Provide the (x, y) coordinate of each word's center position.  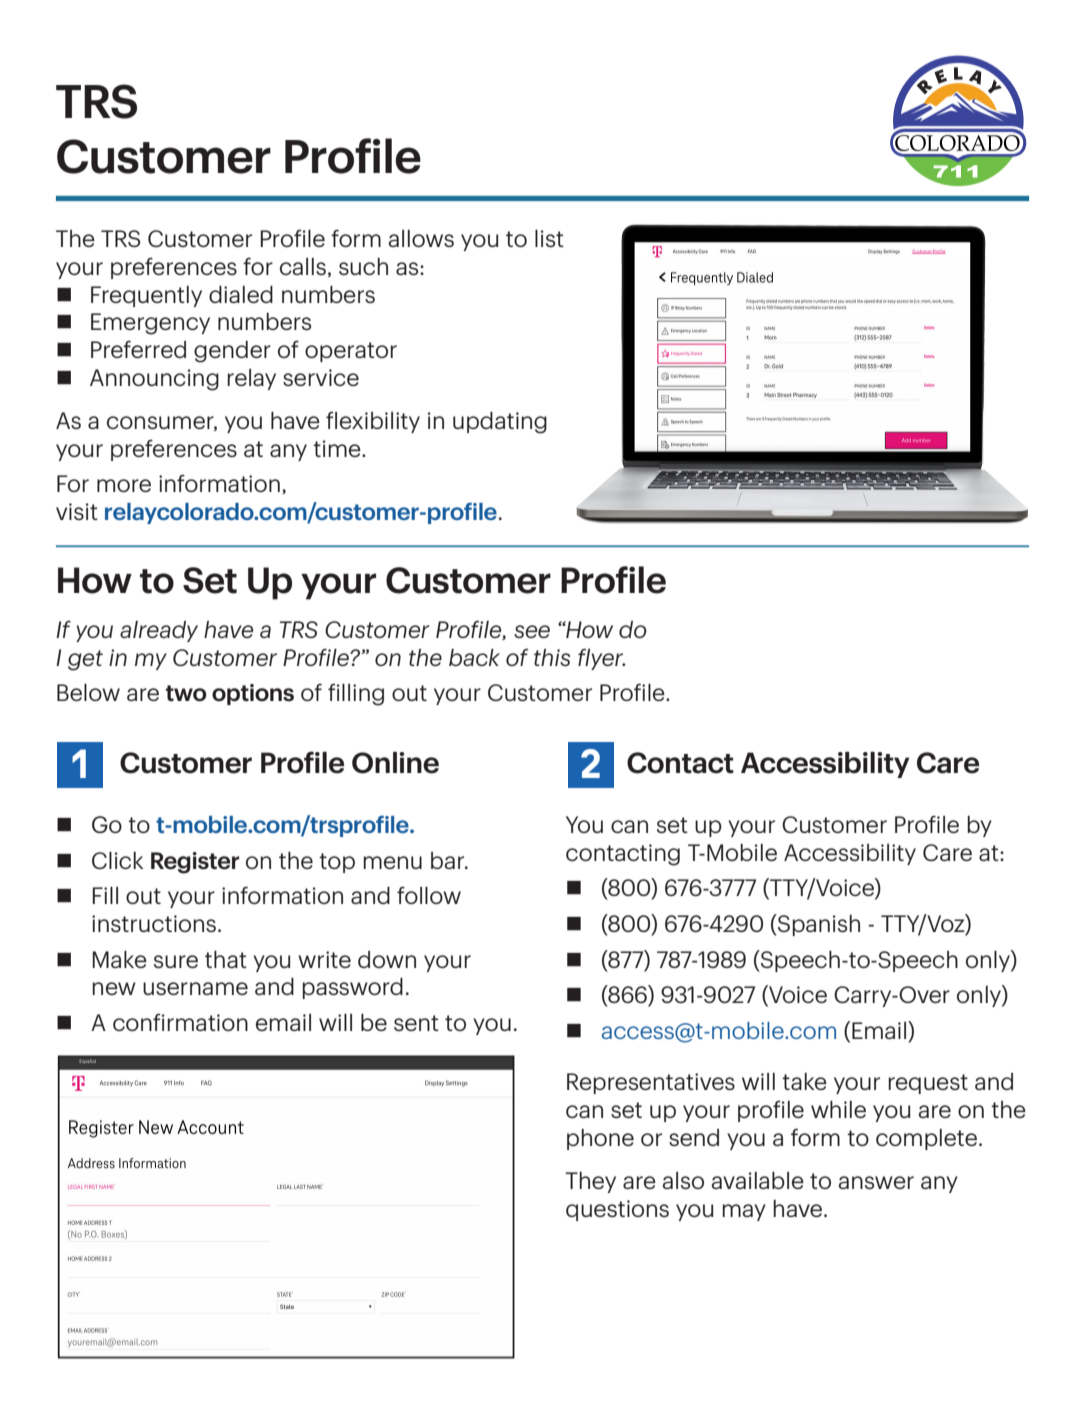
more (124, 485)
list (549, 238)
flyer (602, 659)
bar (449, 860)
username (195, 988)
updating (500, 423)
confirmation (180, 1022)
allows (421, 238)
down (387, 959)
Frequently (146, 296)
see (532, 631)
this (552, 657)
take (804, 1081)
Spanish (818, 925)
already (159, 631)
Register (195, 863)
